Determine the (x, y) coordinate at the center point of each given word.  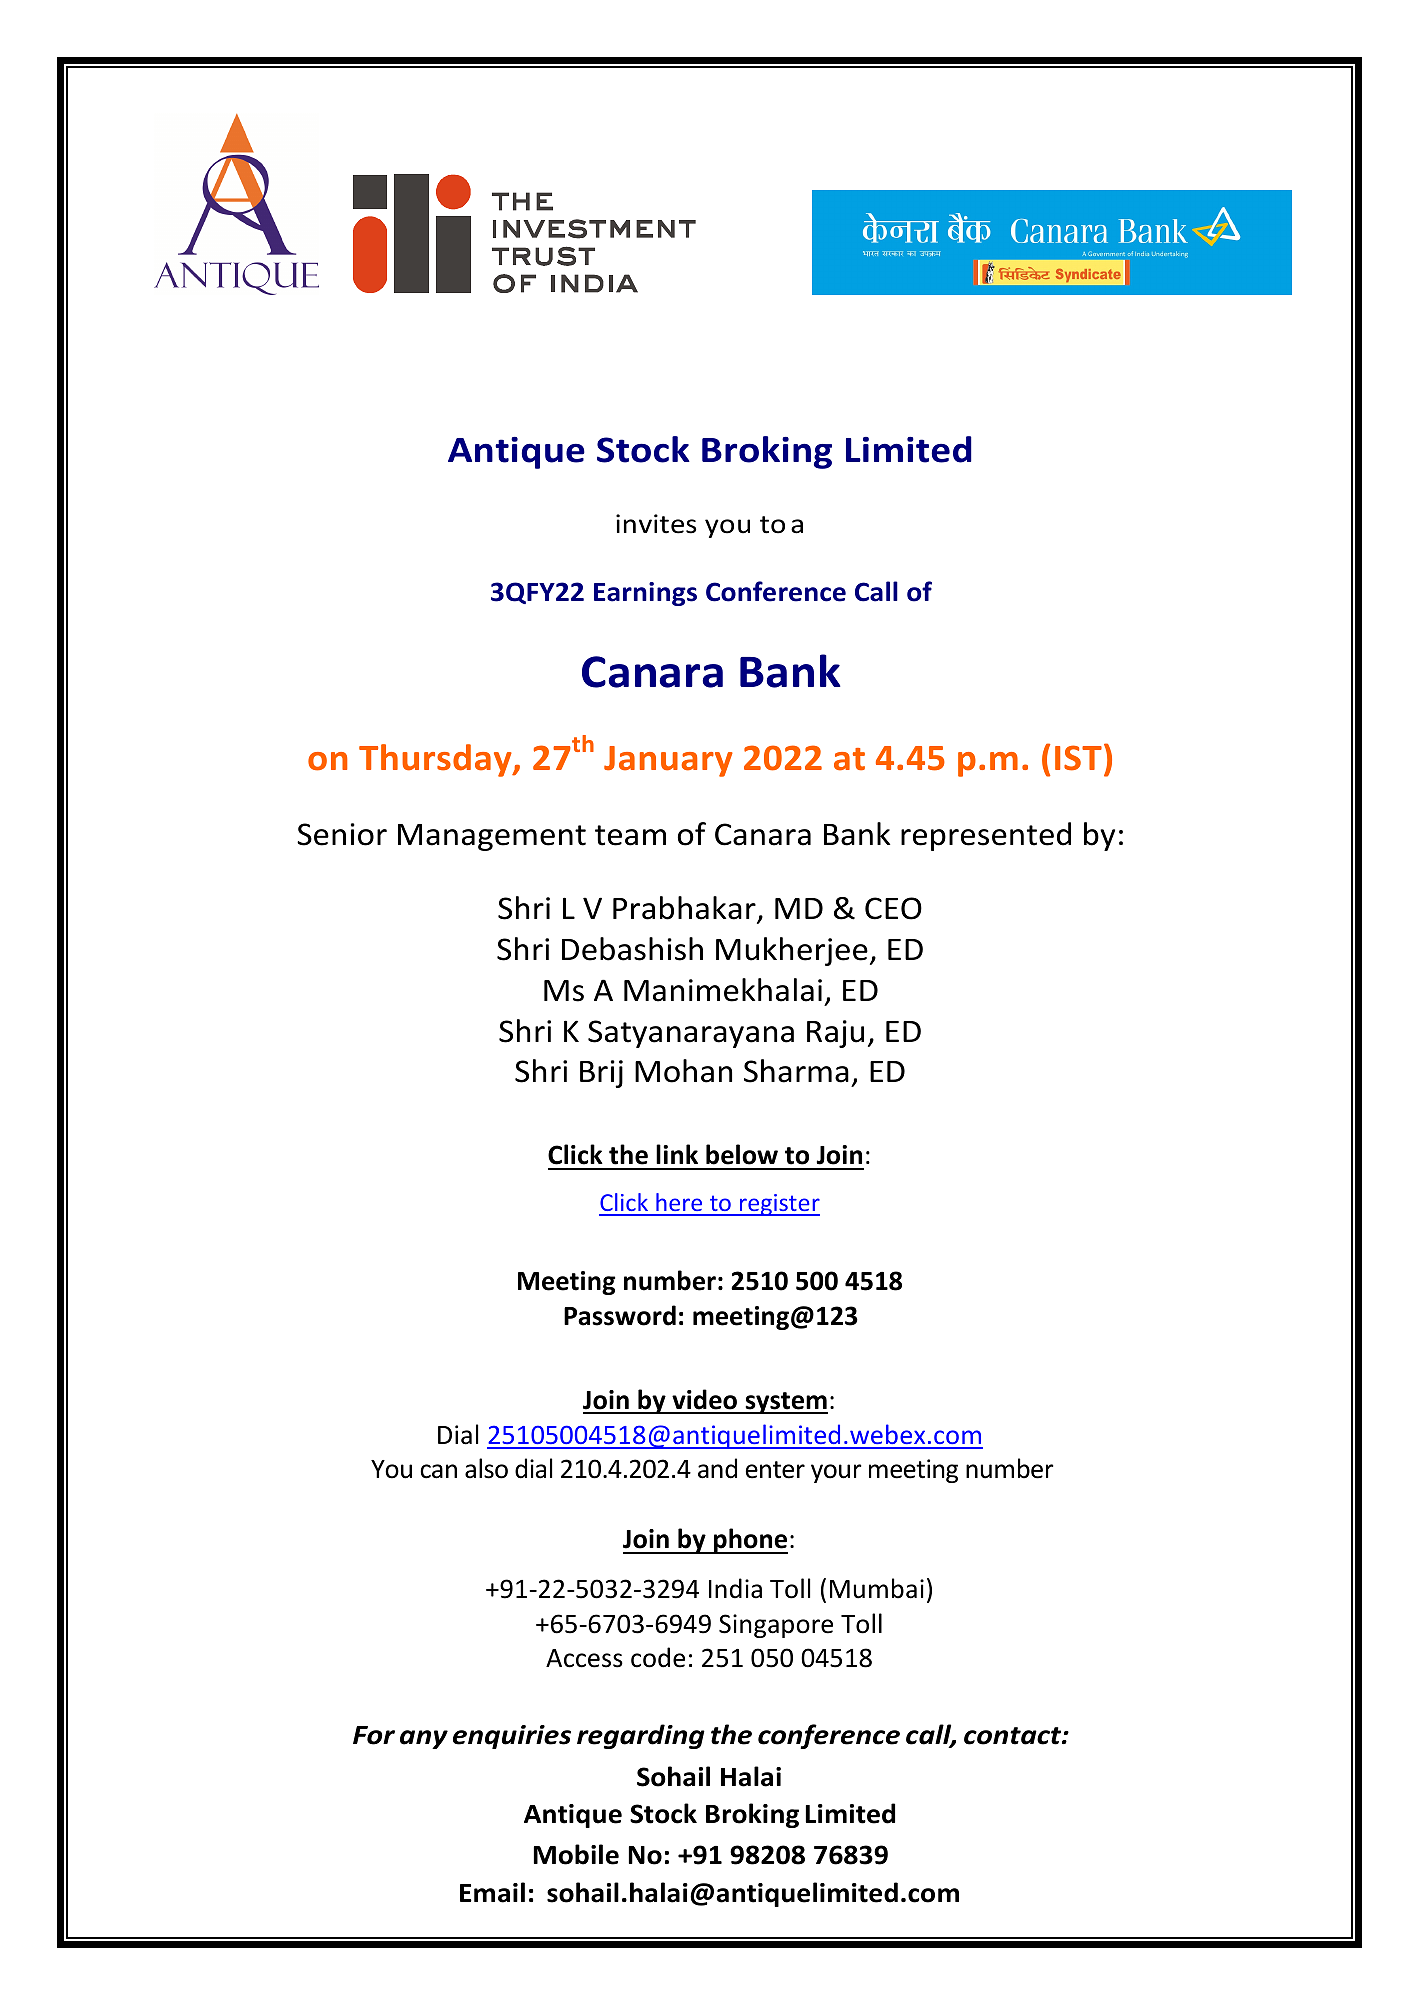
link (677, 1154)
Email (492, 1892)
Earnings (645, 594)
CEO (893, 908)
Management (492, 837)
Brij (601, 1074)
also (486, 1468)
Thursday (436, 760)
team (630, 835)
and (717, 1468)
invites (656, 524)
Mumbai (877, 1588)
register (779, 1205)
